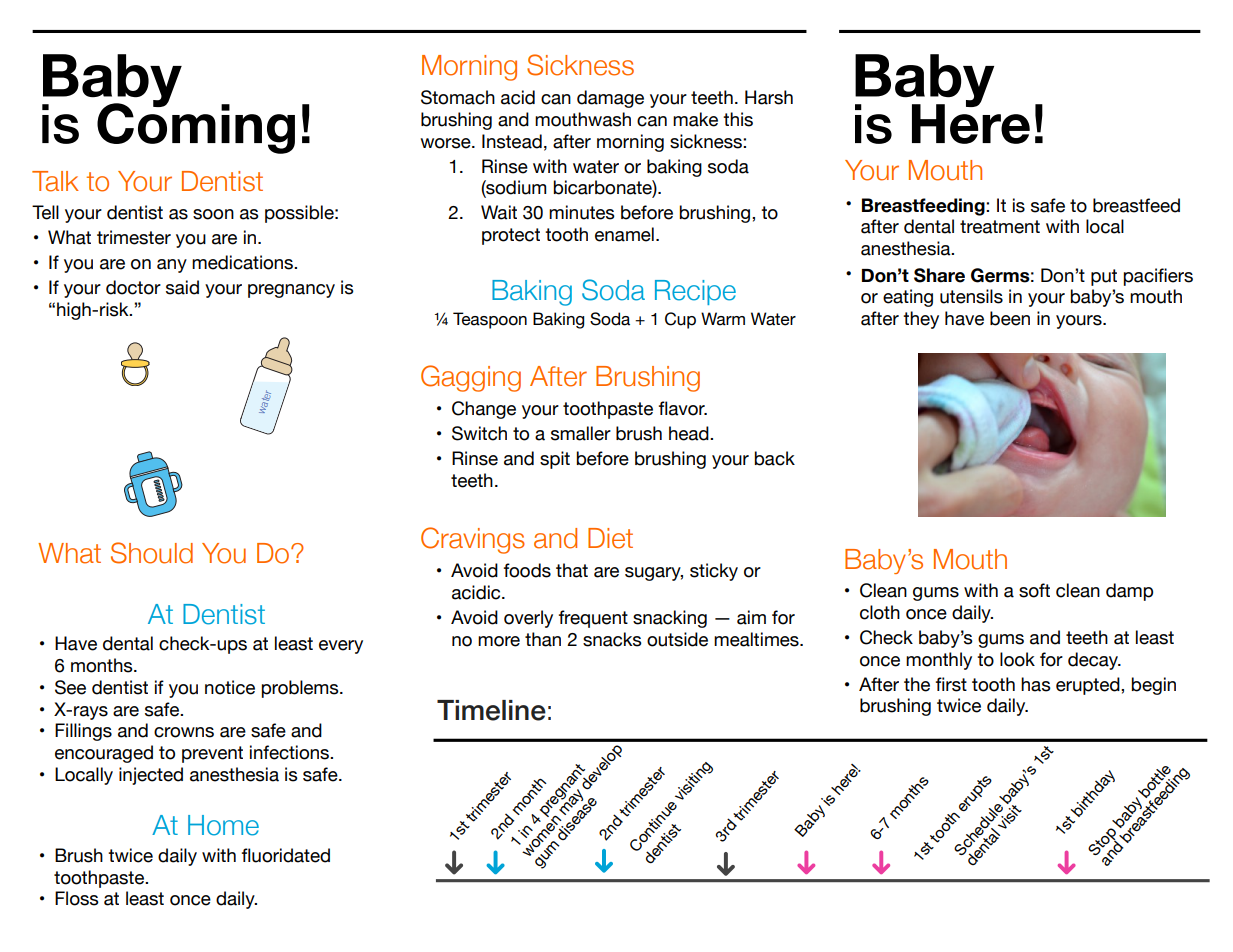  What do you see at coordinates (286, 855) in the screenshot?
I see `fluoridated` at bounding box center [286, 855].
